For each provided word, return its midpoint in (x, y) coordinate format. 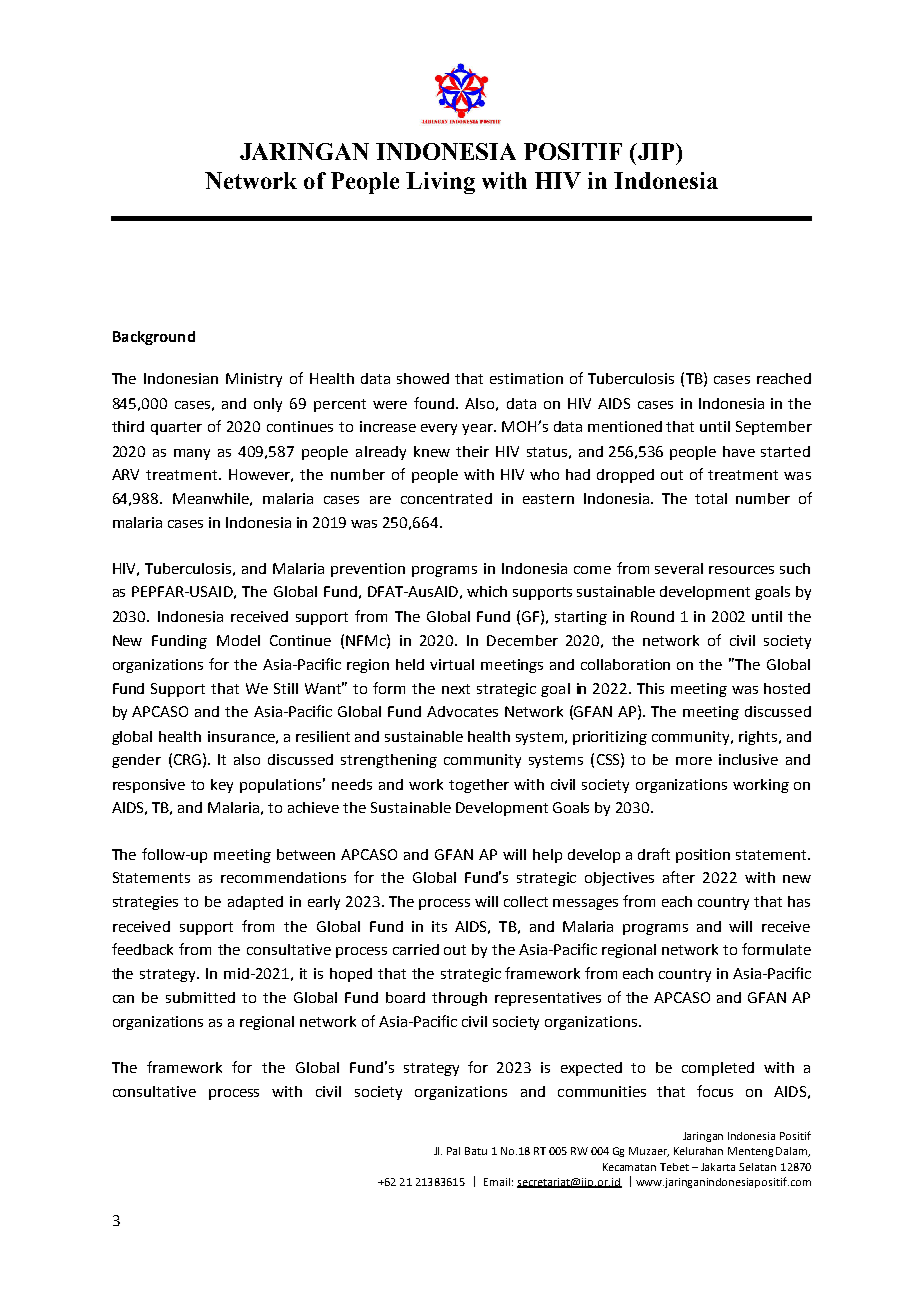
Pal (453, 1151)
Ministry (254, 380)
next (456, 689)
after (679, 877)
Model (238, 640)
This (650, 688)
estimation (526, 378)
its (439, 926)
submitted (200, 997)
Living (440, 183)
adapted (255, 903)
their (472, 451)
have (739, 451)
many (192, 454)
